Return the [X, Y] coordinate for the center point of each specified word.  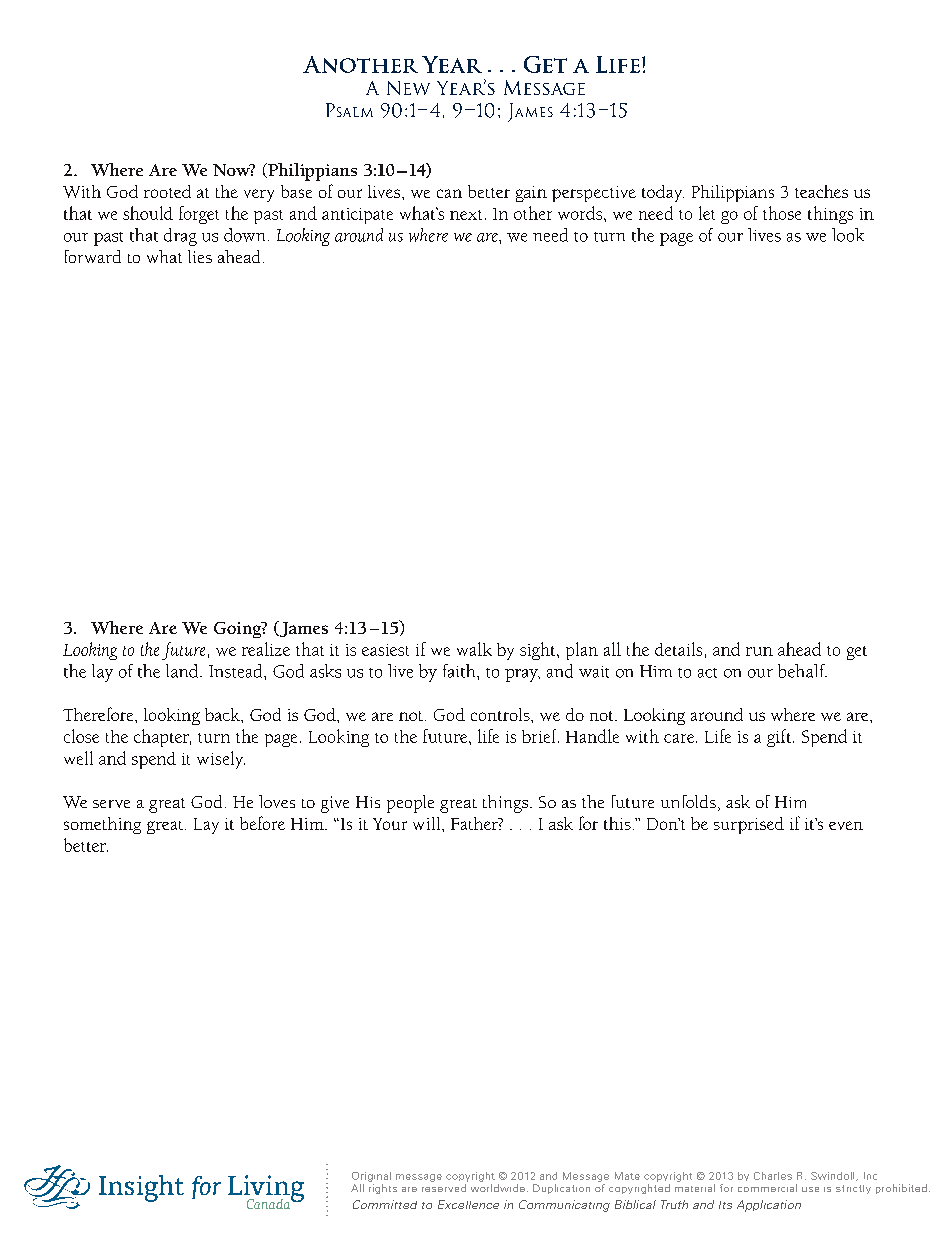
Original [371, 1177]
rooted [167, 191]
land [183, 671]
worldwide [498, 1188]
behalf [802, 671]
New [408, 88]
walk [474, 649]
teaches [821, 191]
